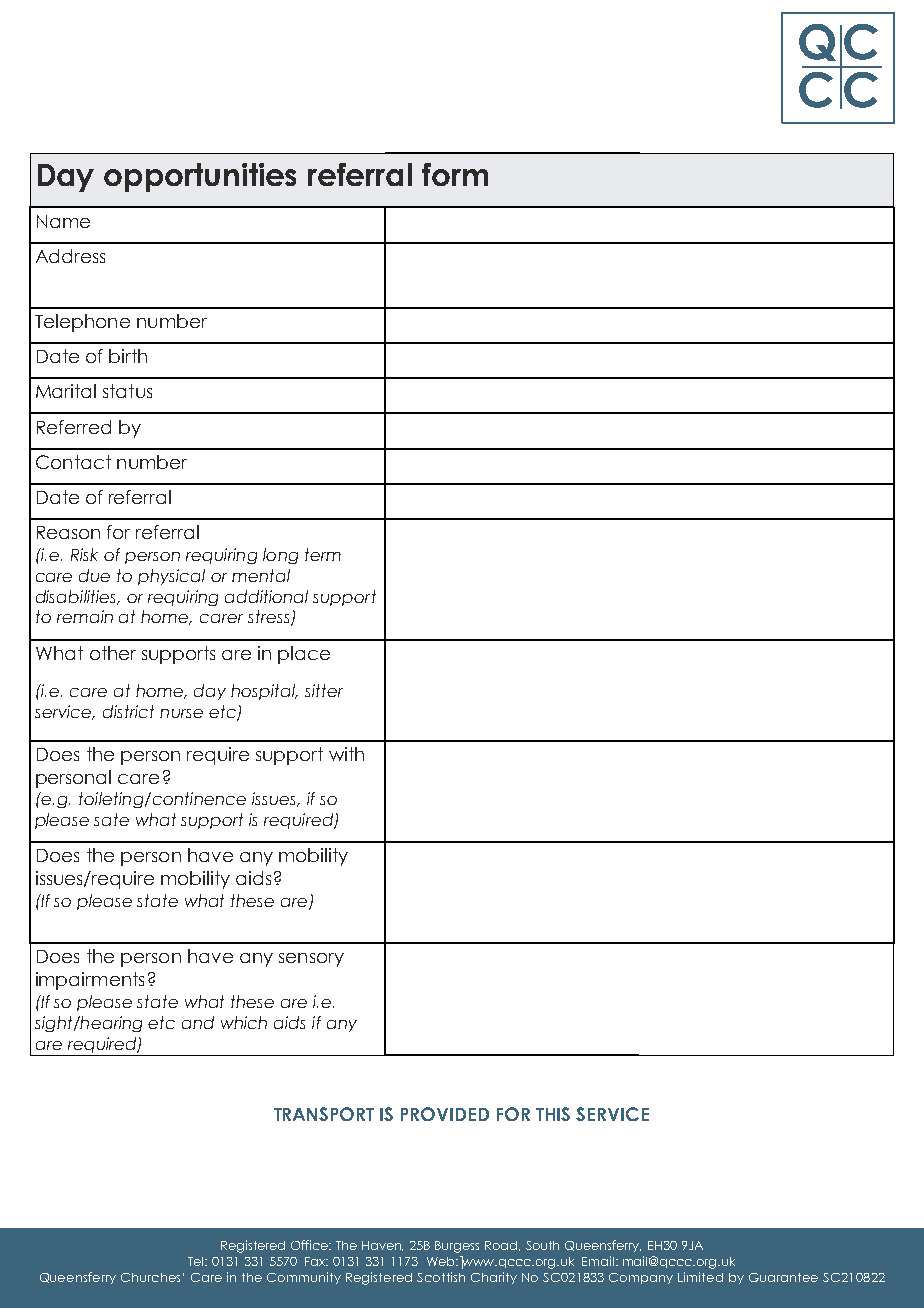 This image has width=924, height=1308. Describe the element at coordinates (323, 554) in the image. I see `term` at that location.
